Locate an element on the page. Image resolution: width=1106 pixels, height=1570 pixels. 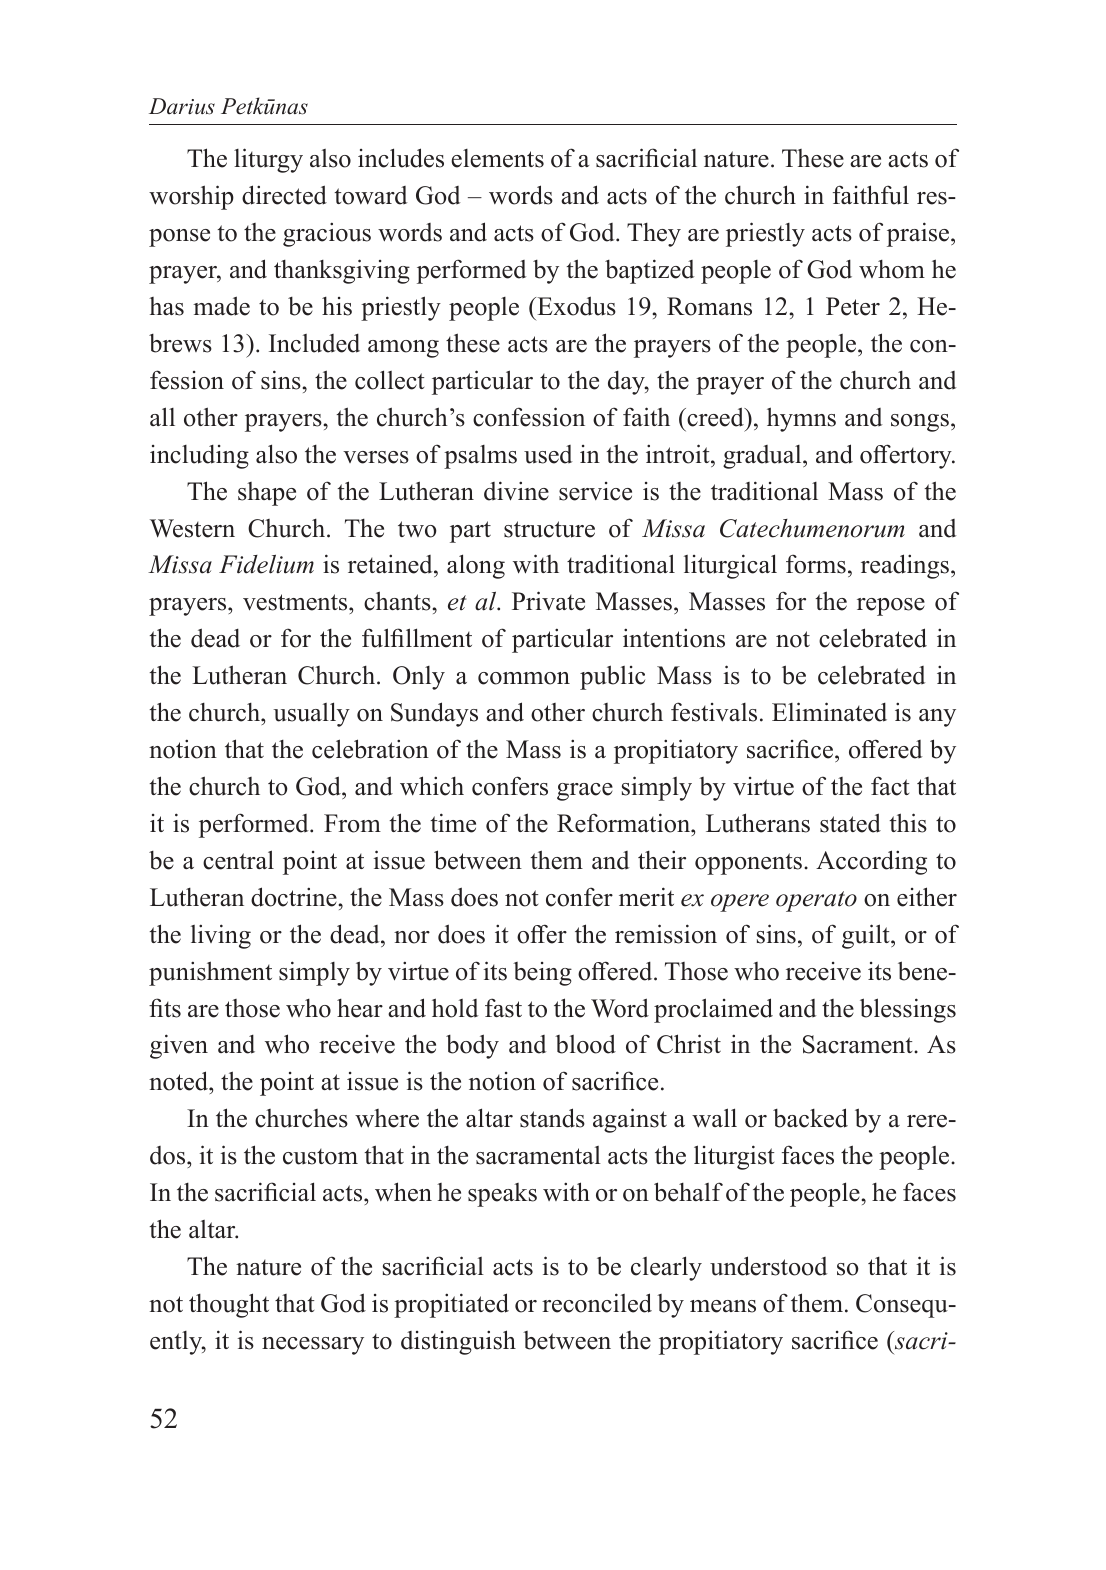
elements is located at coordinates (497, 158).
